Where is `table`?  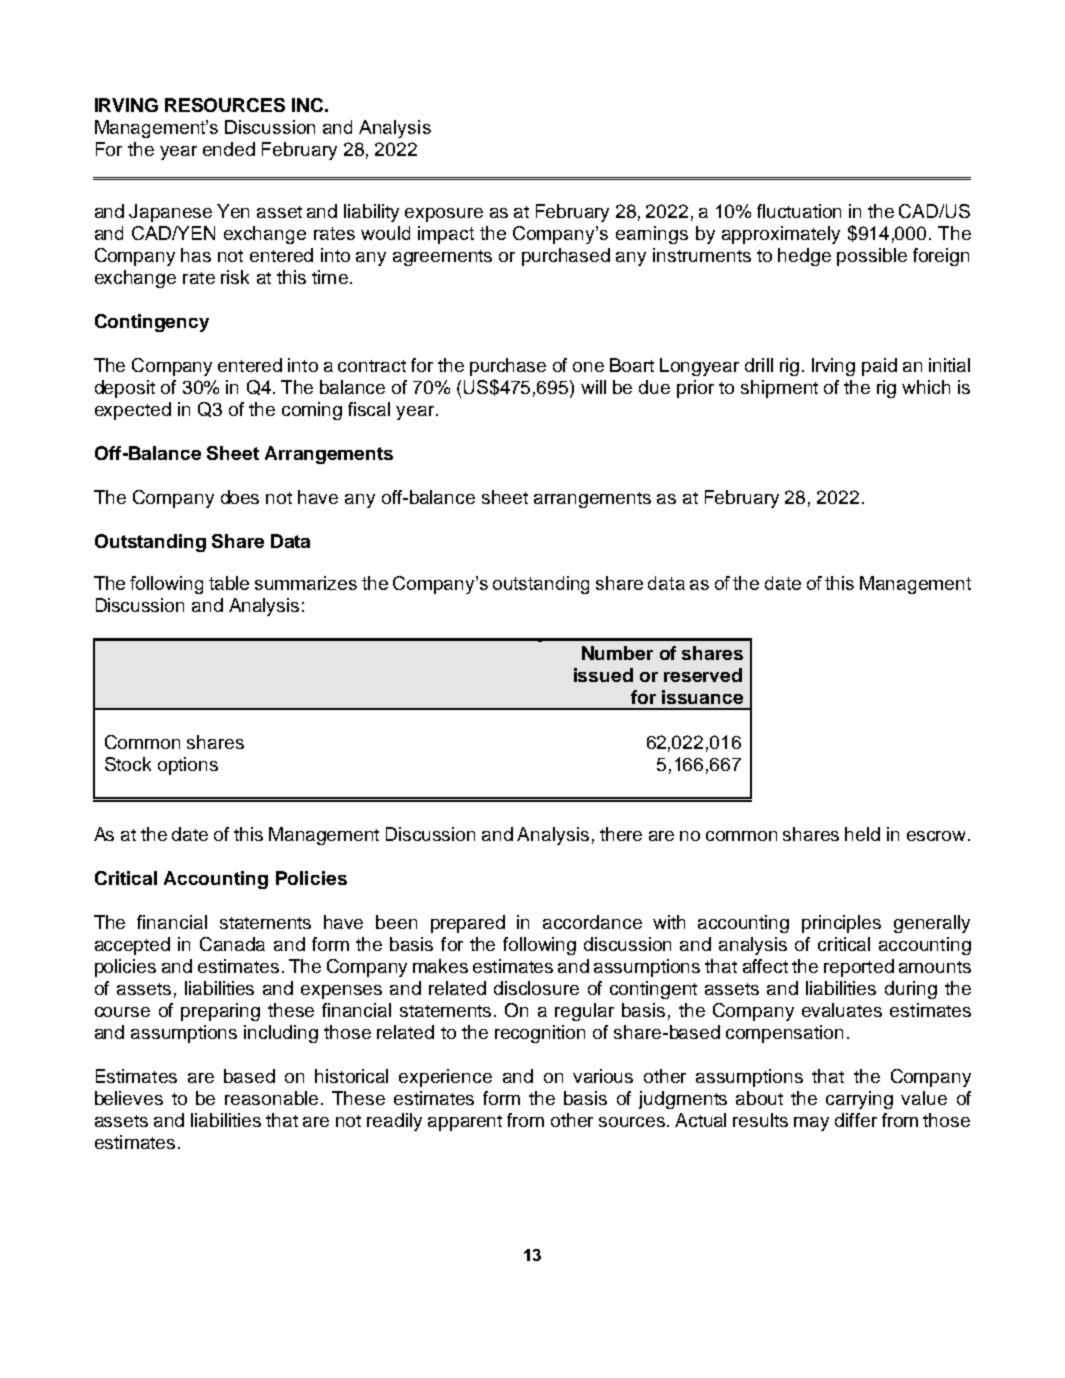
table is located at coordinates (229, 583).
